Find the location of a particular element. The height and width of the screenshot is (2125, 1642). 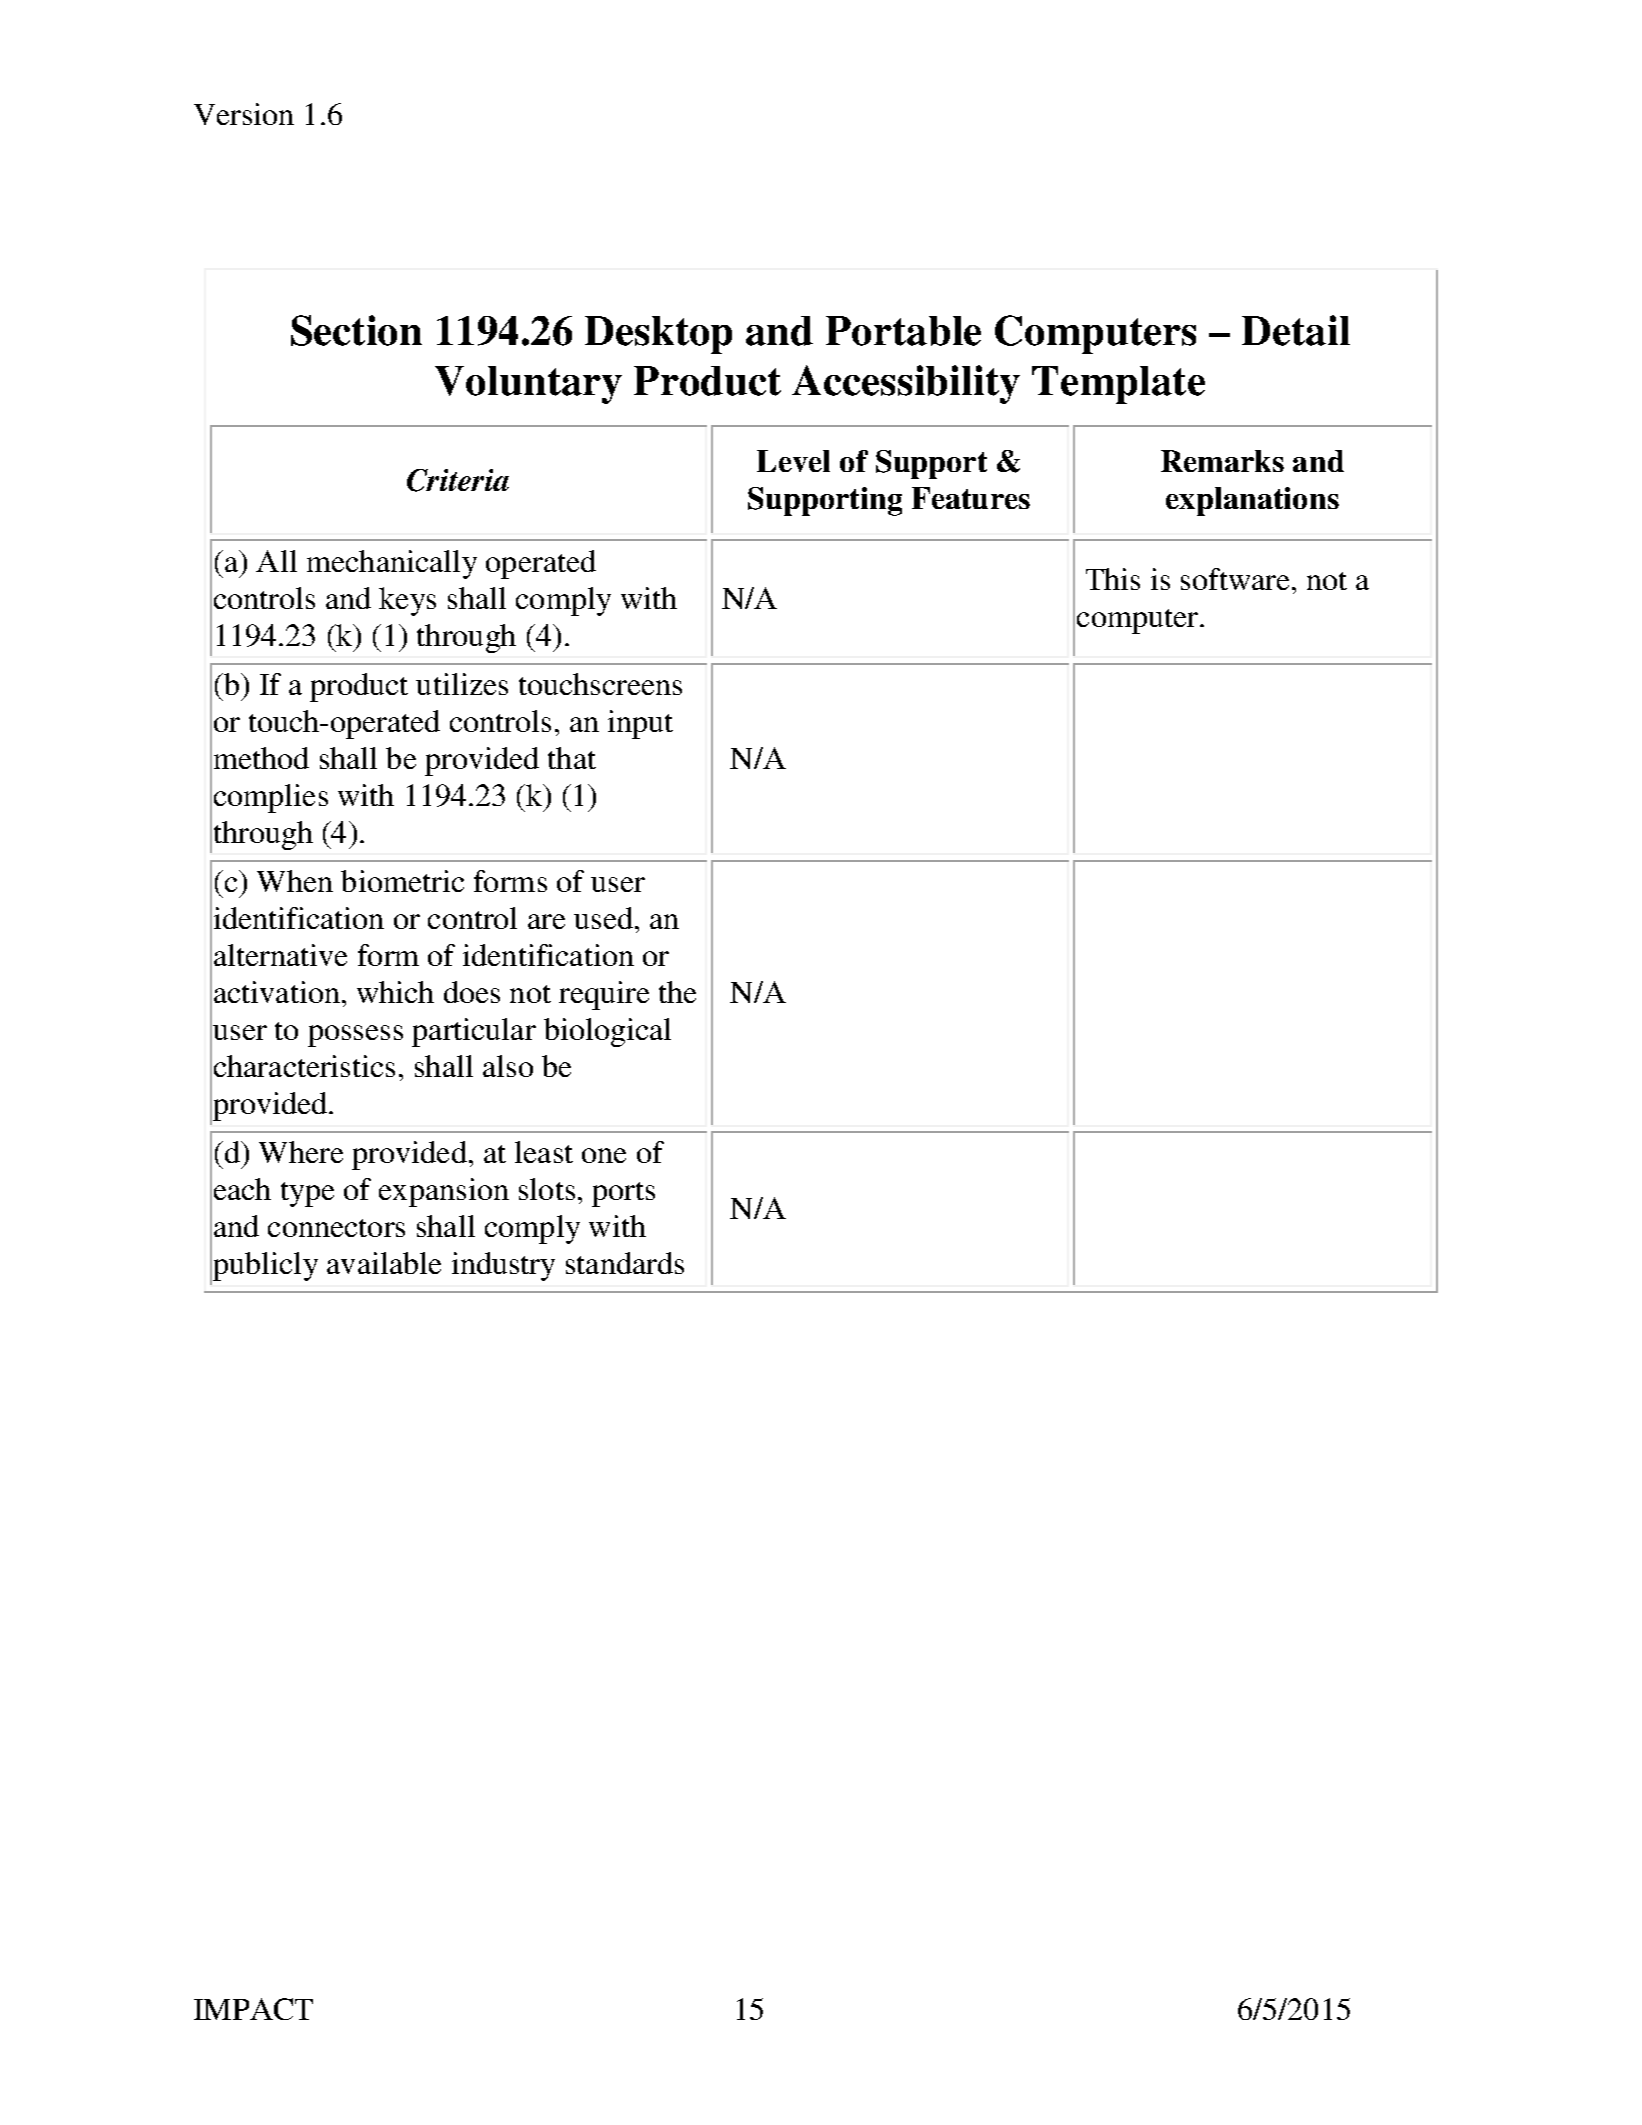

Detail is located at coordinates (1296, 330).
